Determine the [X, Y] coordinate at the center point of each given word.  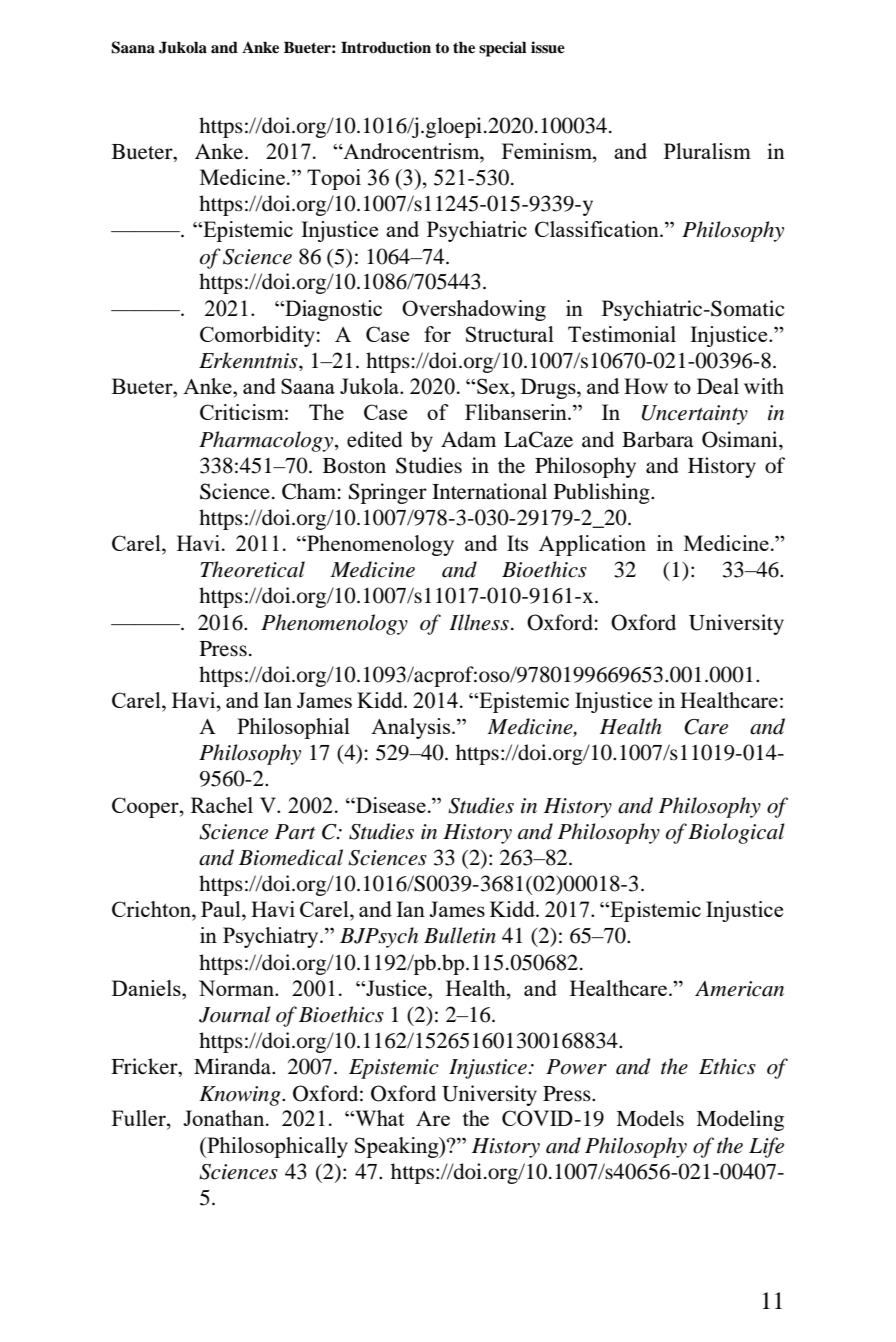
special [503, 49]
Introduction [386, 47]
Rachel [222, 805]
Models [650, 1118]
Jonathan [225, 1118]
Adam [468, 439]
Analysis [412, 728]
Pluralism [707, 151]
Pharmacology [266, 441]
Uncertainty [695, 415]
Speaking [398, 1147]
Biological [736, 833]
